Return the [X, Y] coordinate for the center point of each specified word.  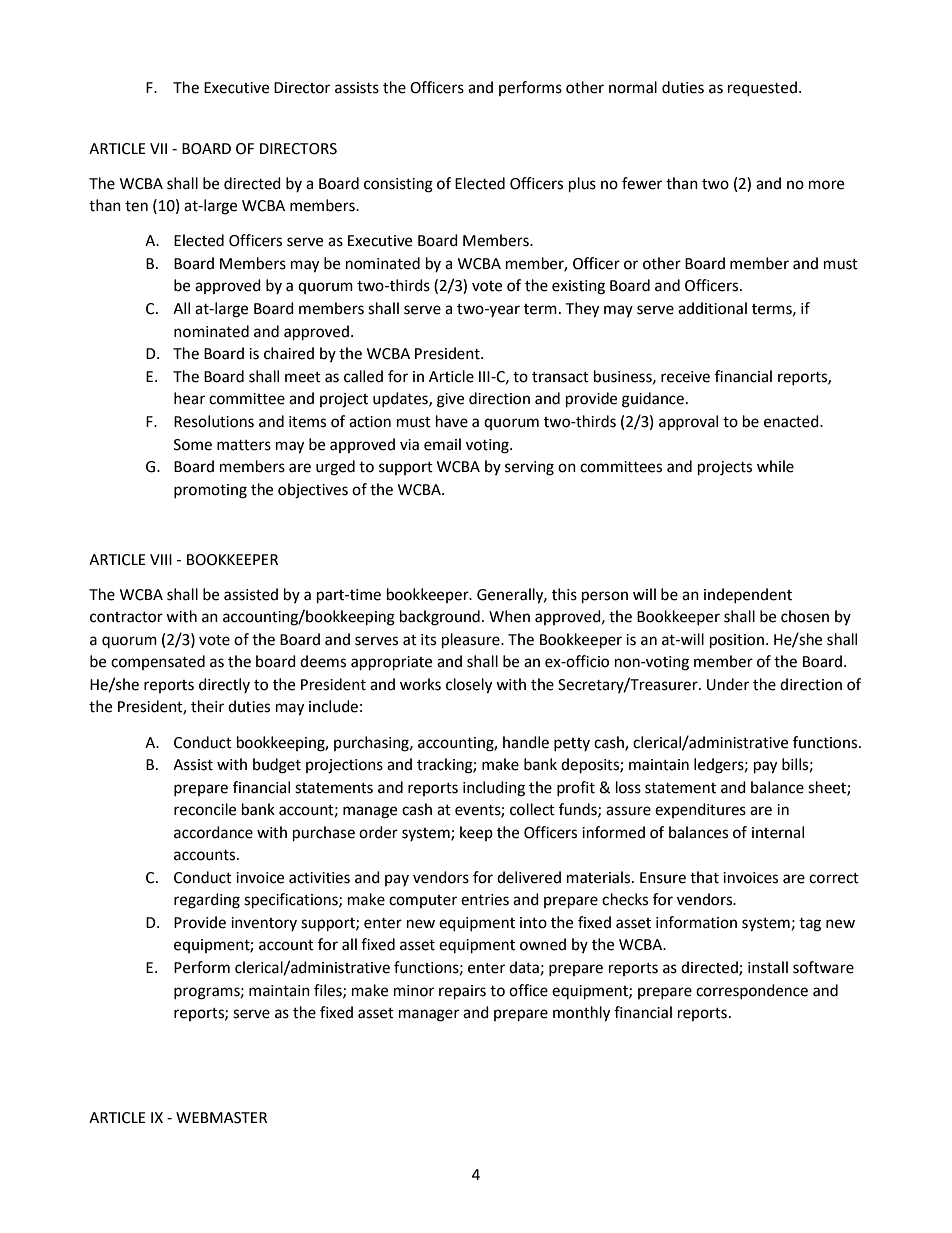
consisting [398, 185]
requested [762, 89]
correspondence [752, 991]
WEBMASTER [221, 1118]
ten [136, 206]
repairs [462, 992]
